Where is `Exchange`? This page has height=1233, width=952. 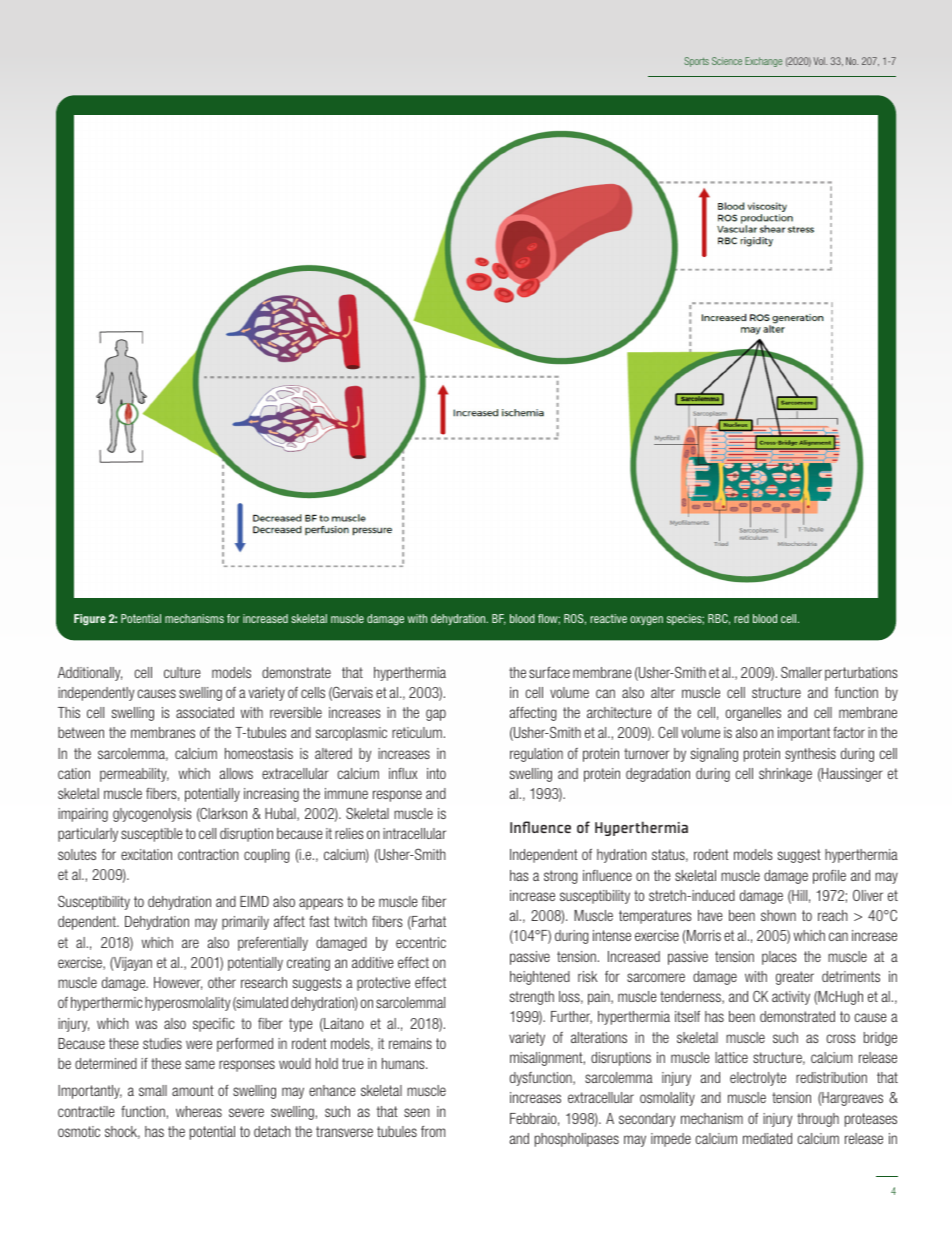 Exchange is located at coordinates (763, 62).
